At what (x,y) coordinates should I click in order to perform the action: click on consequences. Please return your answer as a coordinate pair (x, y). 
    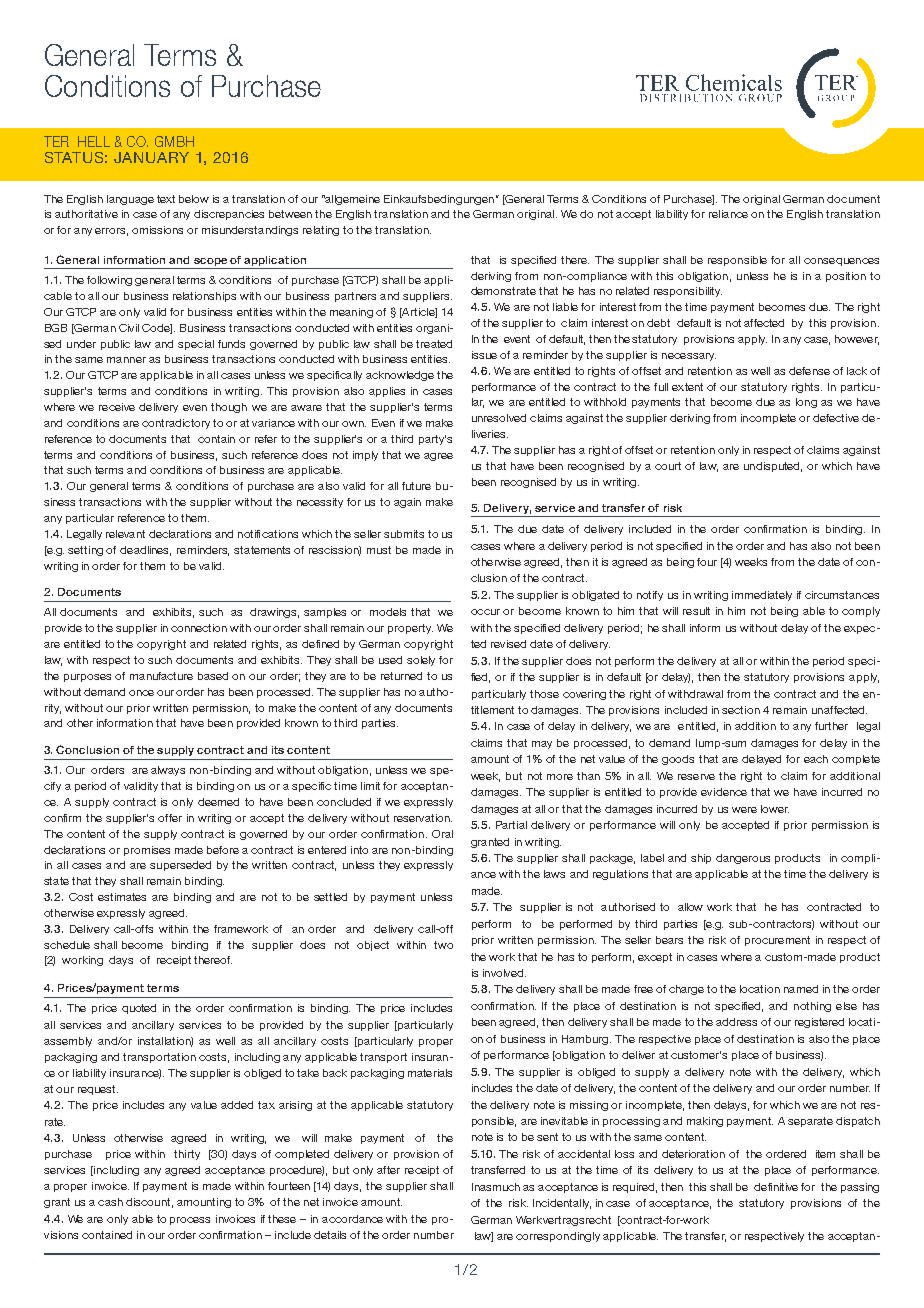
    Looking at the image, I should click on (841, 262).
